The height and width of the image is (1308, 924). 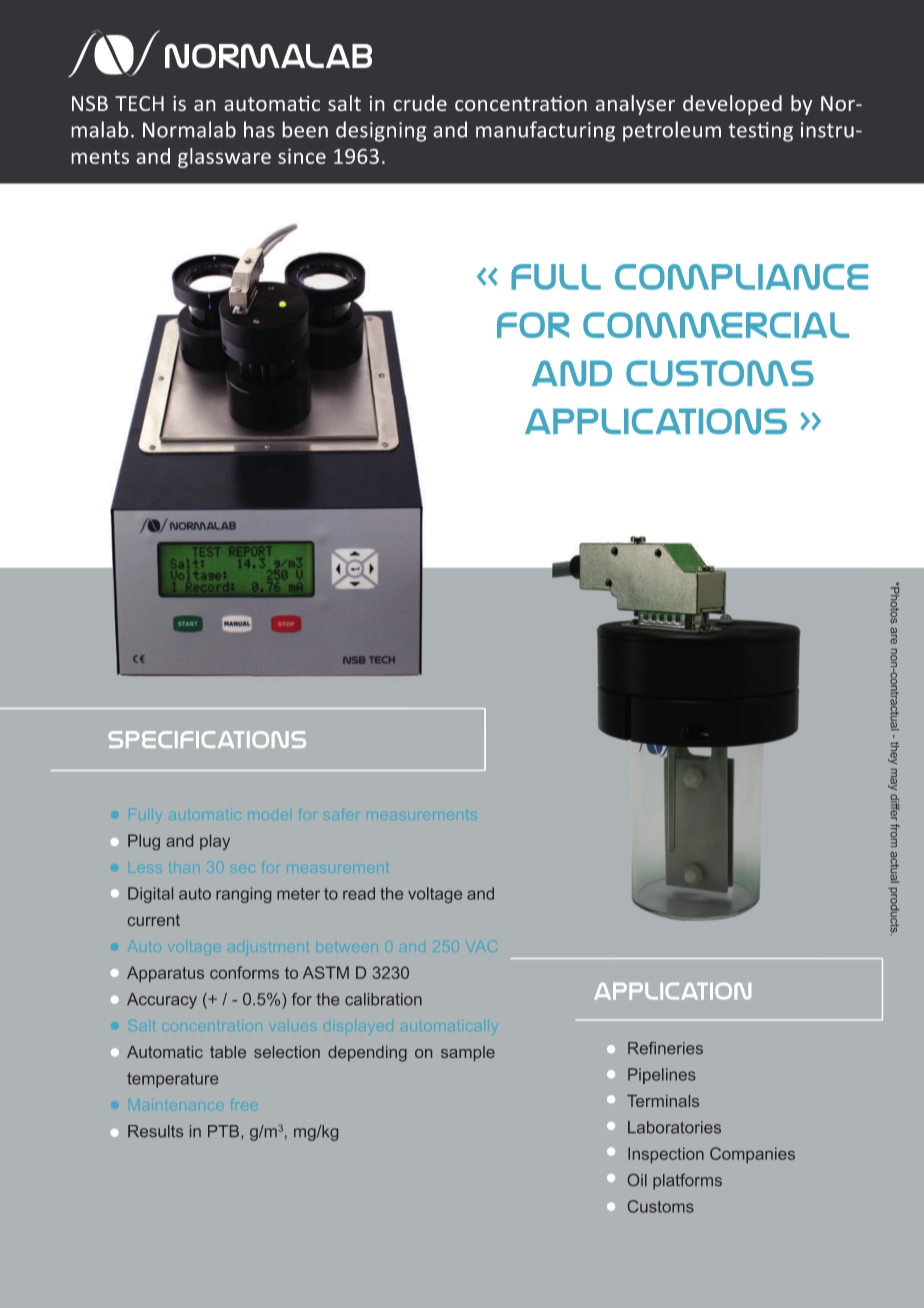 I want to click on Pipelines, so click(x=662, y=1076).
